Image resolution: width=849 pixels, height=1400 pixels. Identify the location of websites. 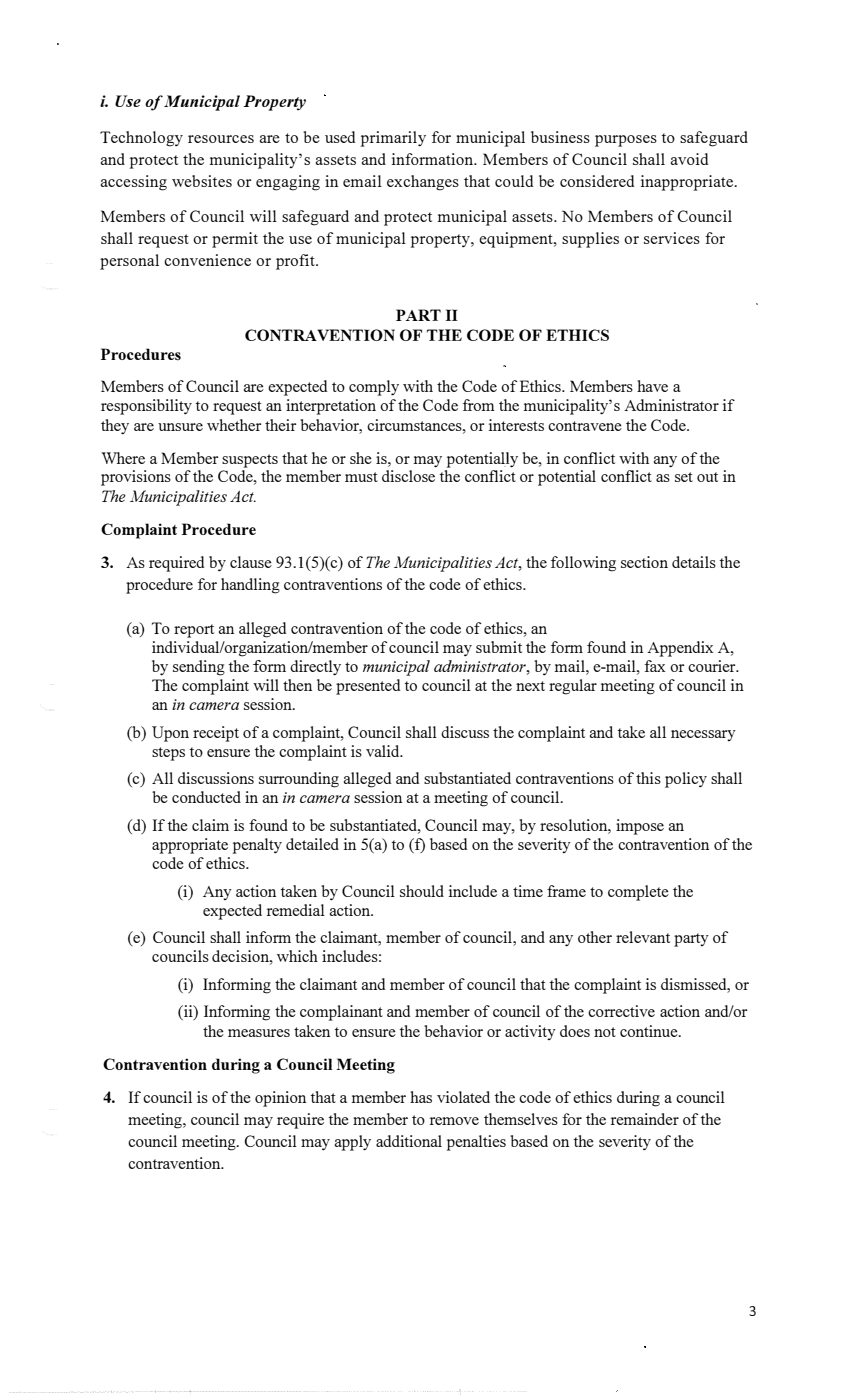
(202, 181).
